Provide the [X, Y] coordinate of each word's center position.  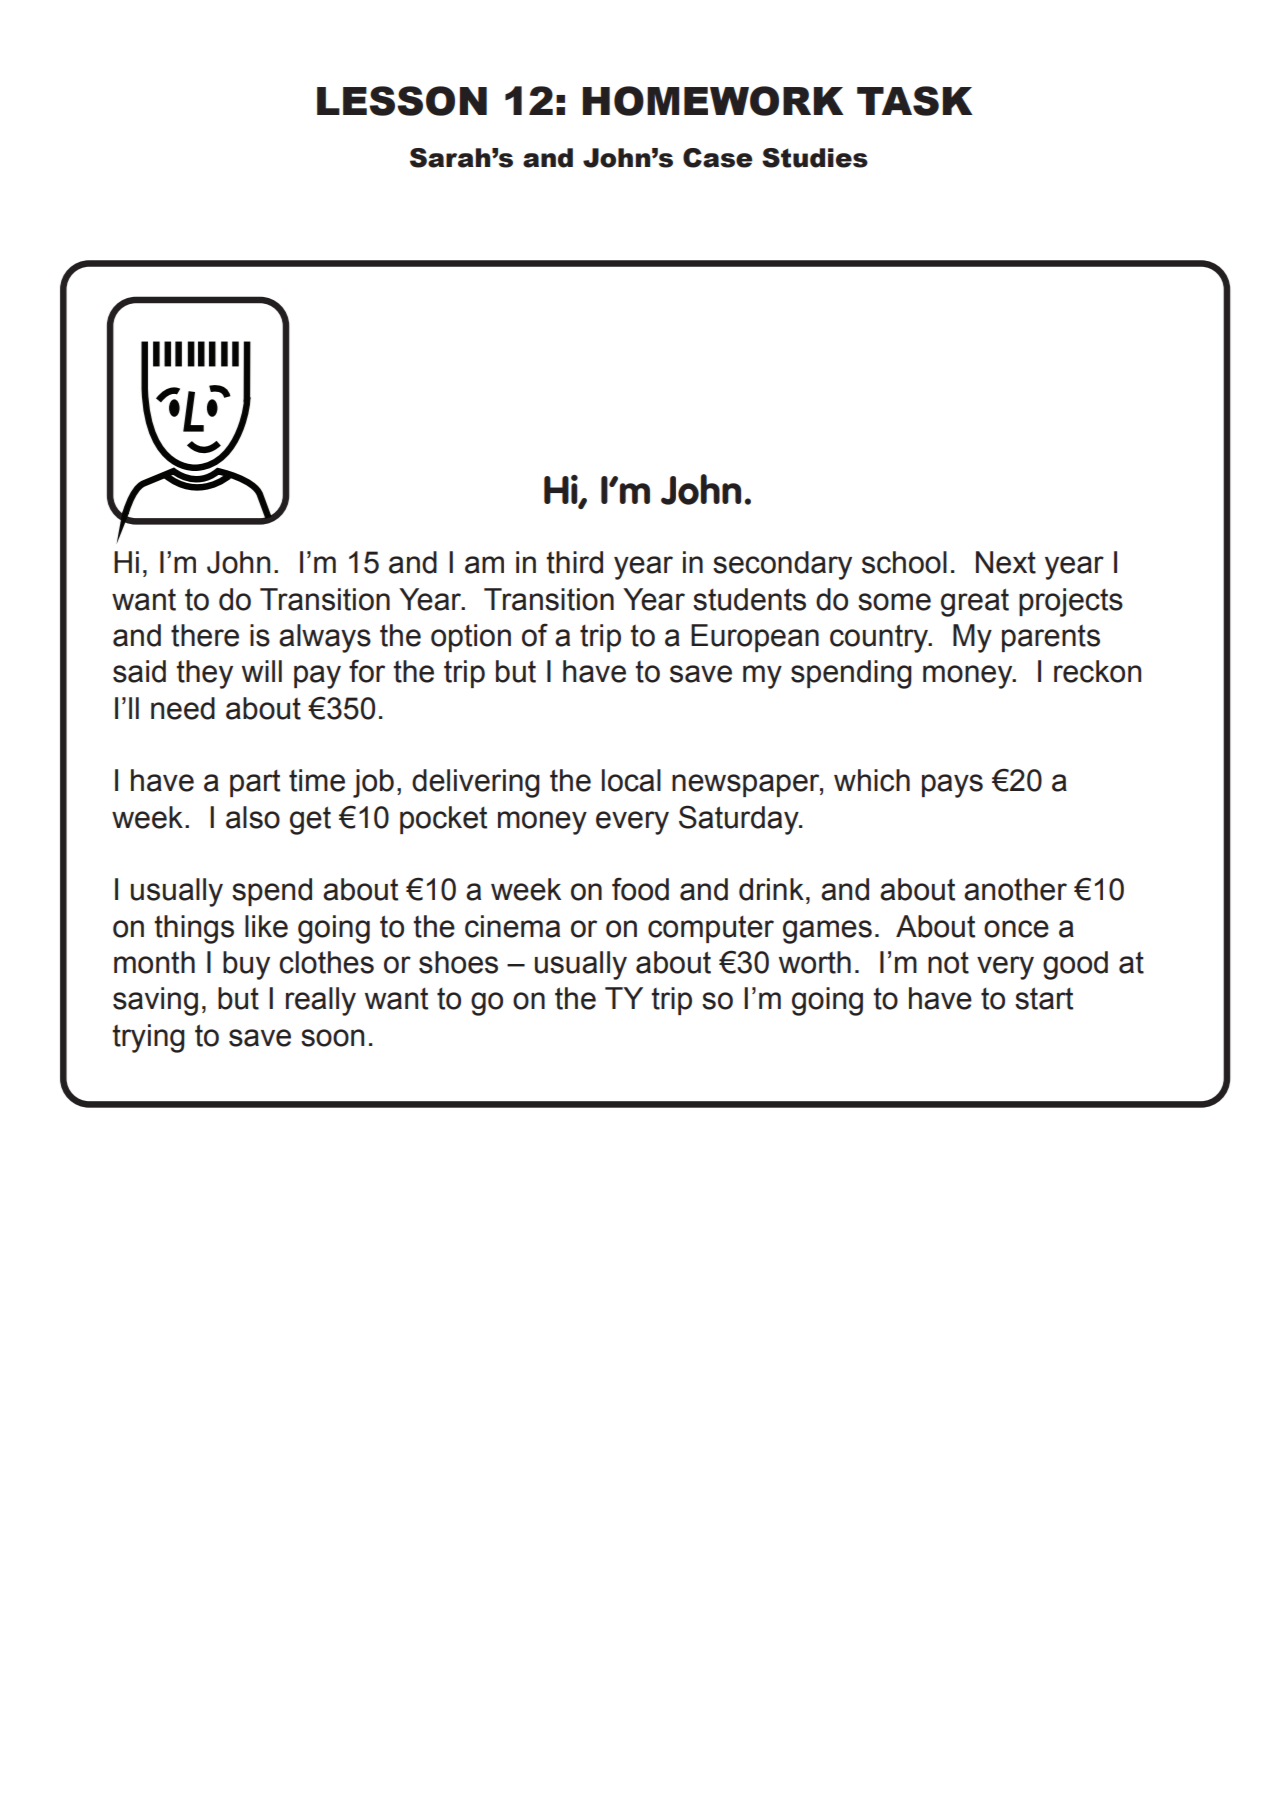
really [321, 1001]
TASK [915, 101]
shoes [458, 962]
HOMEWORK [713, 101]
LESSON [402, 101]
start [1044, 998]
